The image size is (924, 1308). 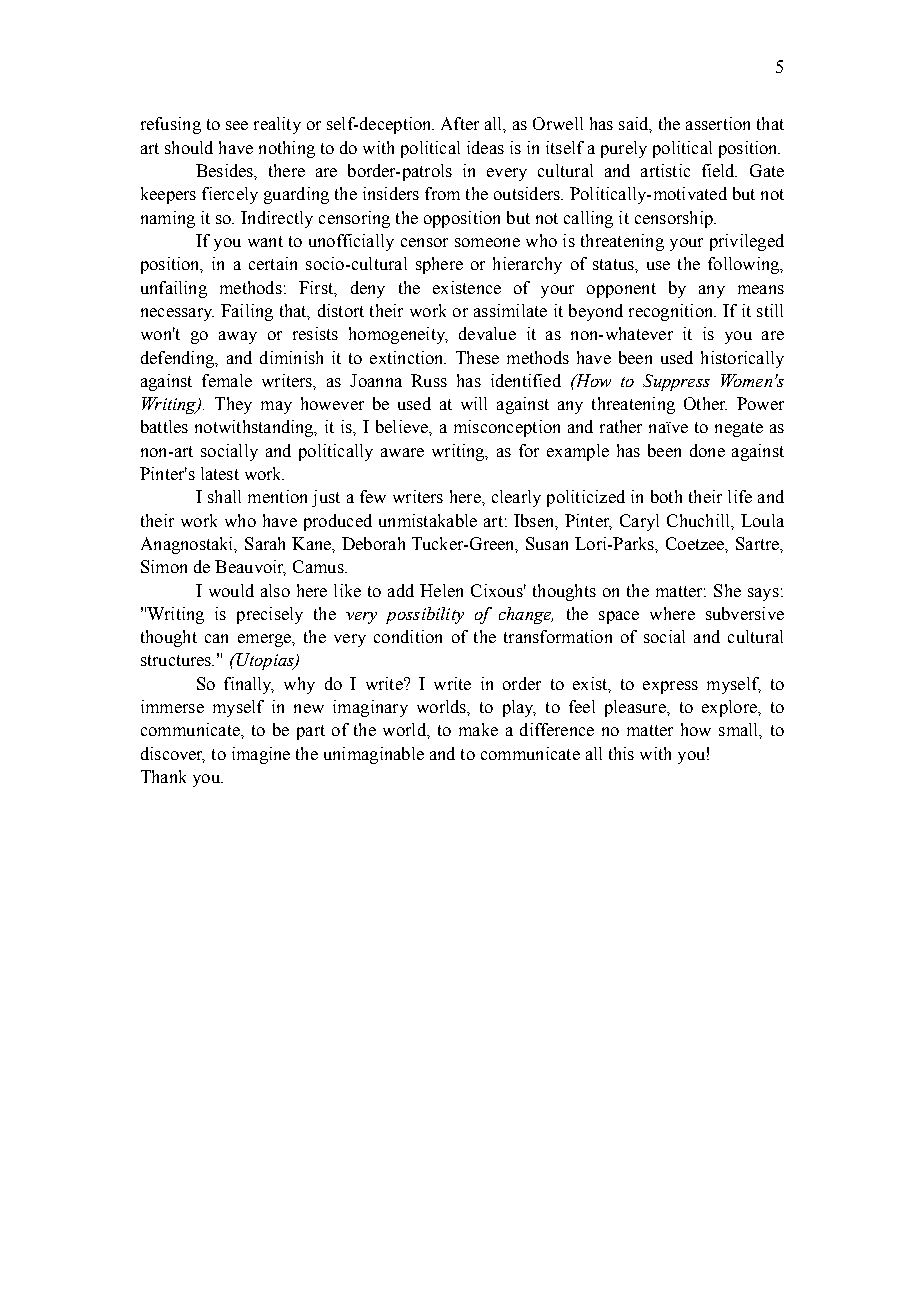 What do you see at coordinates (727, 590) in the screenshot?
I see `She` at bounding box center [727, 590].
